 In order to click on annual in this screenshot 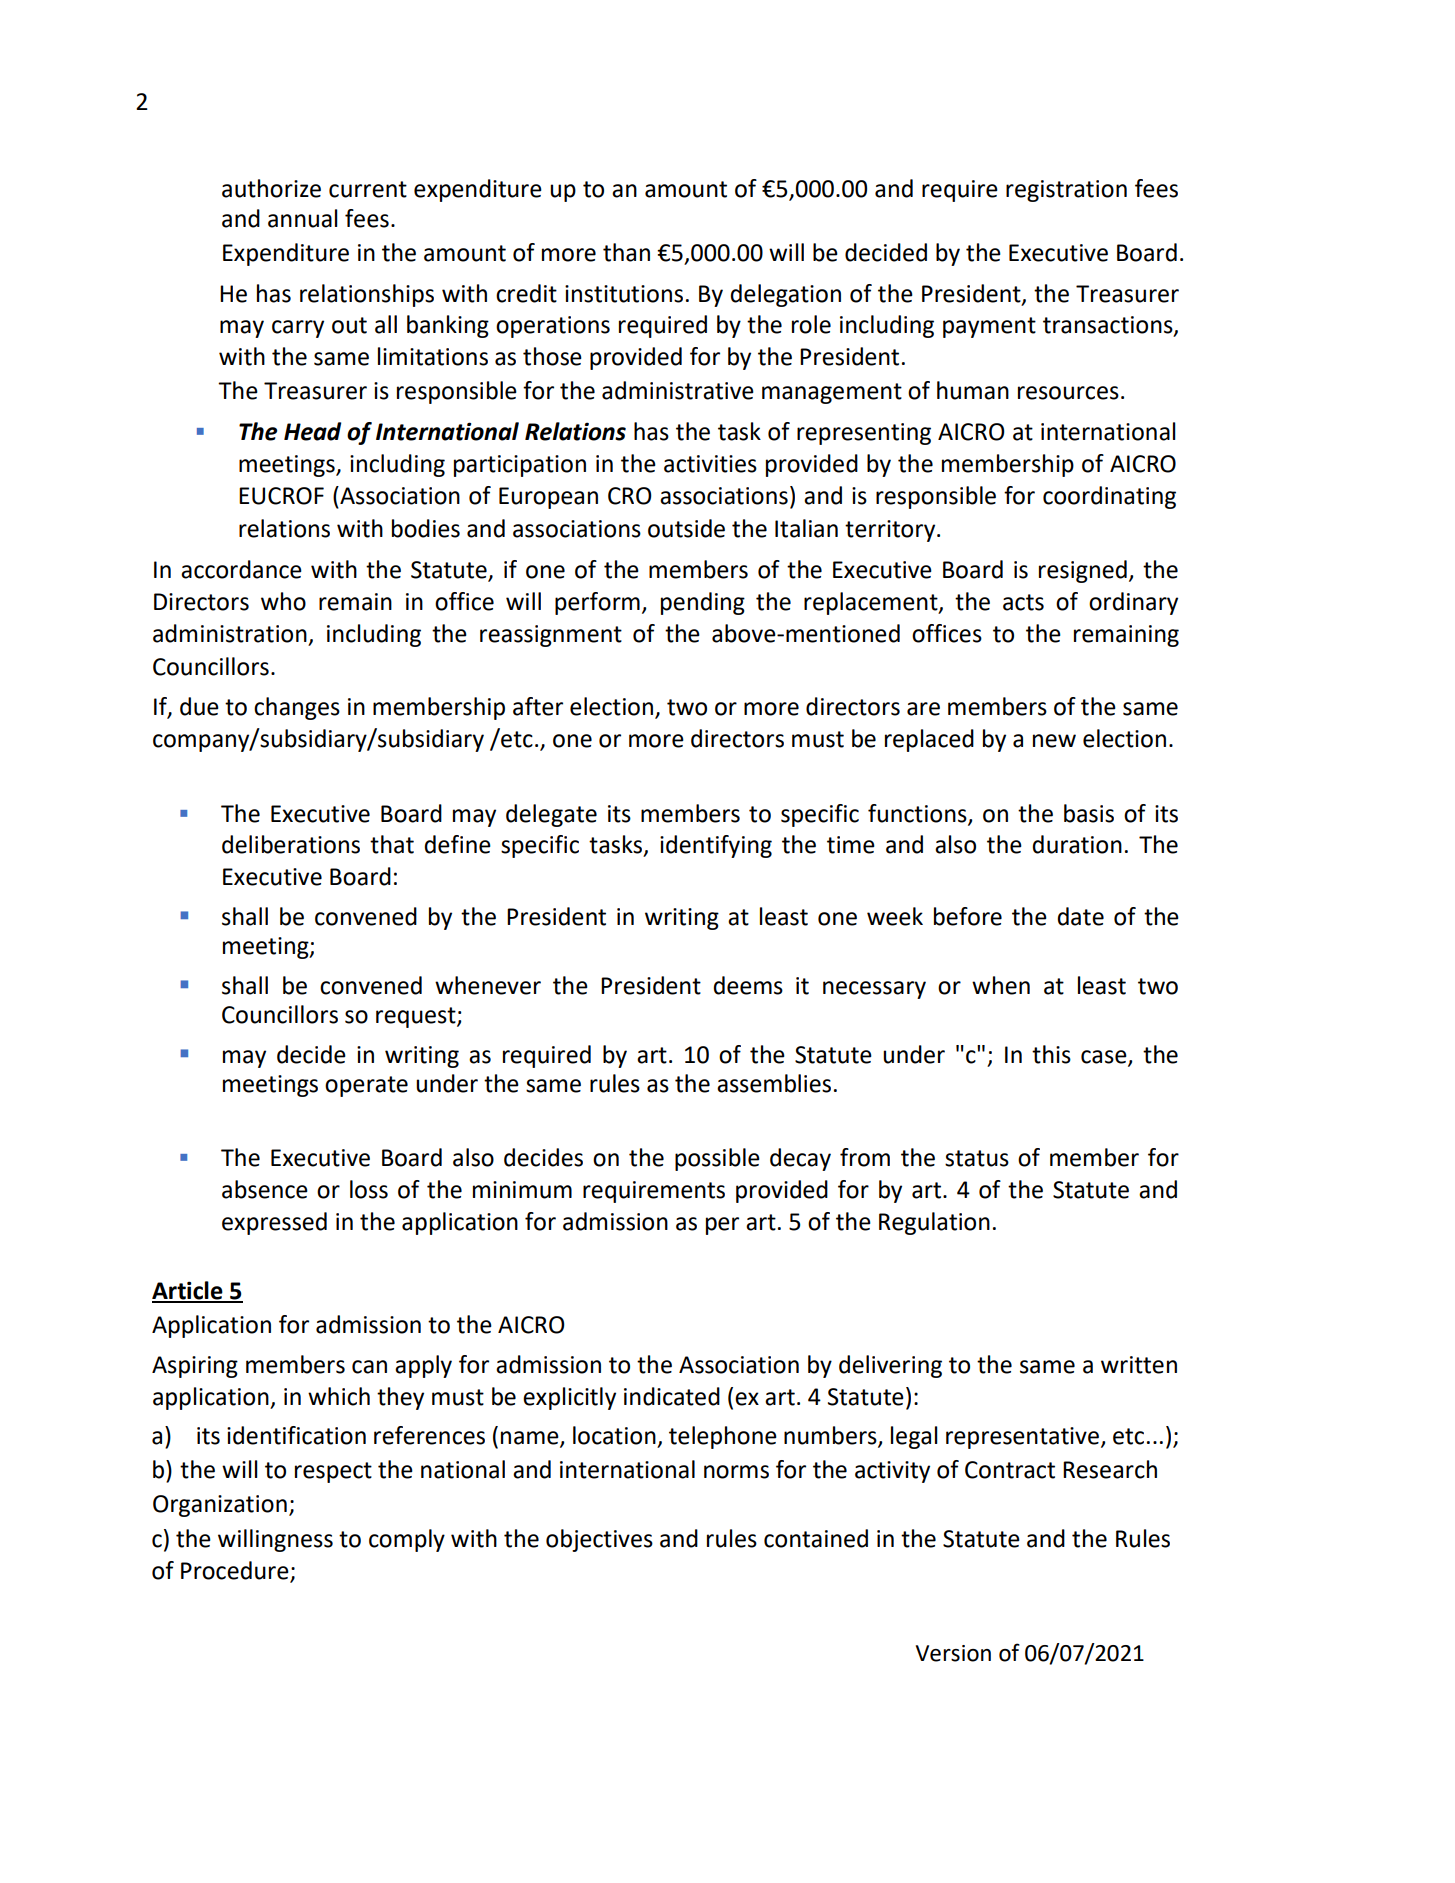, I will do `click(303, 218)`.
